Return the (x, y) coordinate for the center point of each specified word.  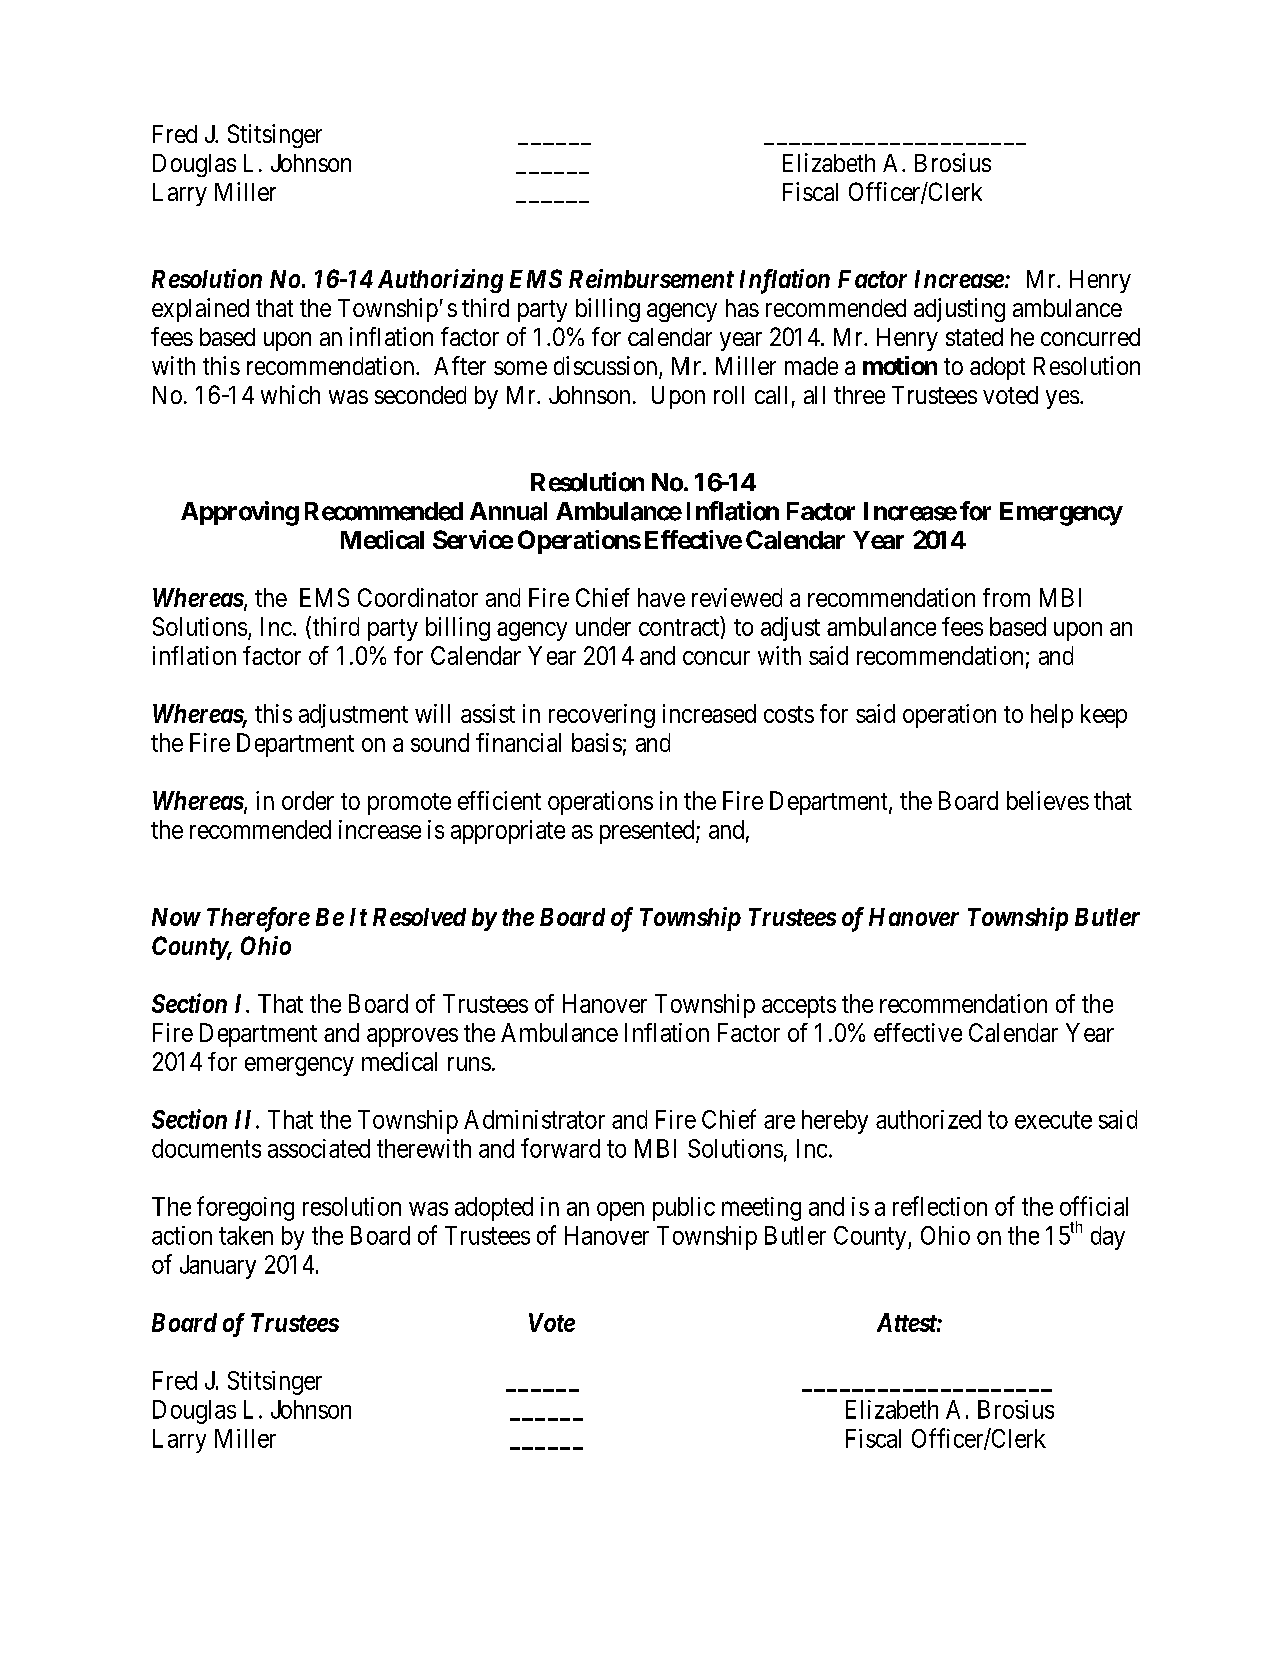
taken (246, 1235)
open (620, 1211)
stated (974, 337)
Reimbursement (651, 278)
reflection (940, 1206)
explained (200, 310)
